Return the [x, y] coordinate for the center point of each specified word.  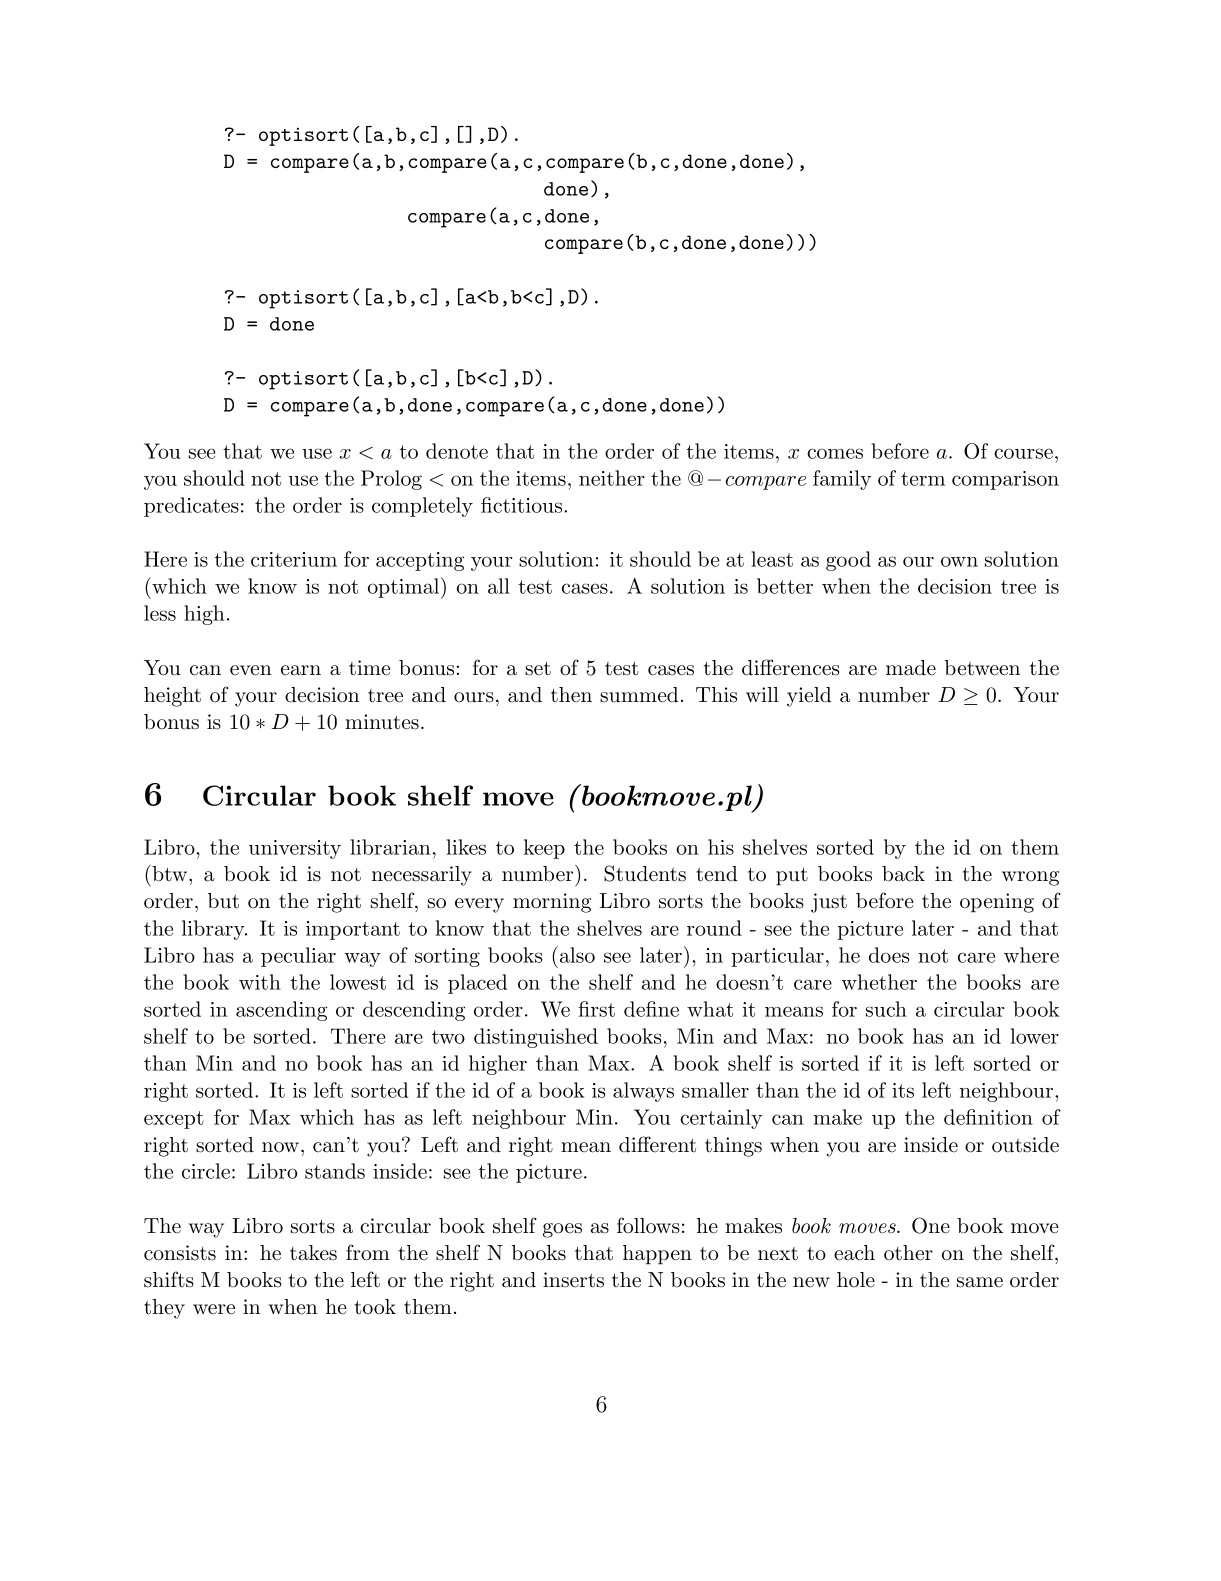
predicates [191, 507]
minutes [382, 722]
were [214, 1309]
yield [809, 697]
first [596, 1009]
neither [612, 478]
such [886, 1009]
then [571, 695]
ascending [282, 1011]
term [923, 479]
